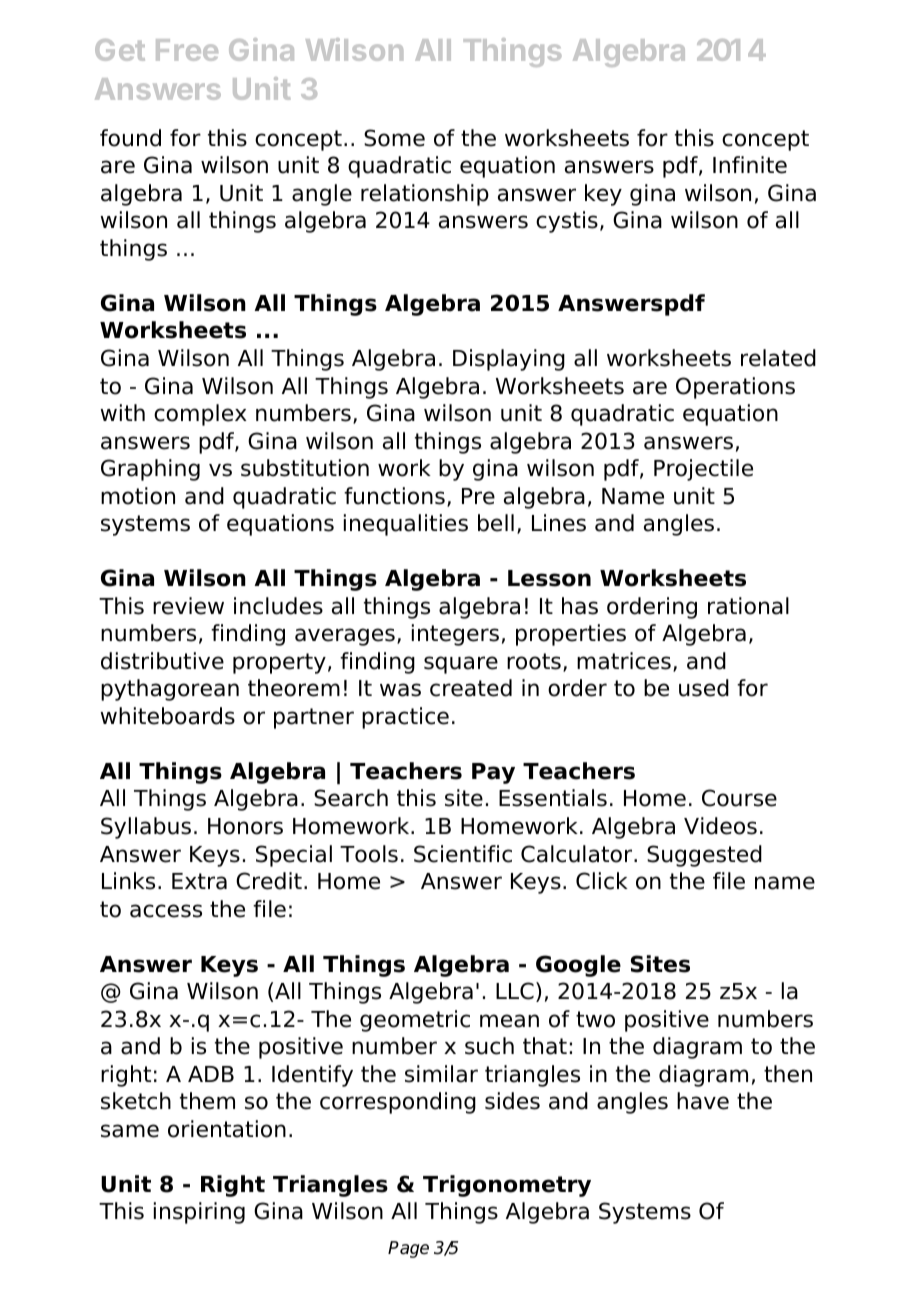 The width and height of the screenshot is (924, 1311). What do you see at coordinates (162, 661) in the screenshot?
I see `distributive` at bounding box center [162, 661].
